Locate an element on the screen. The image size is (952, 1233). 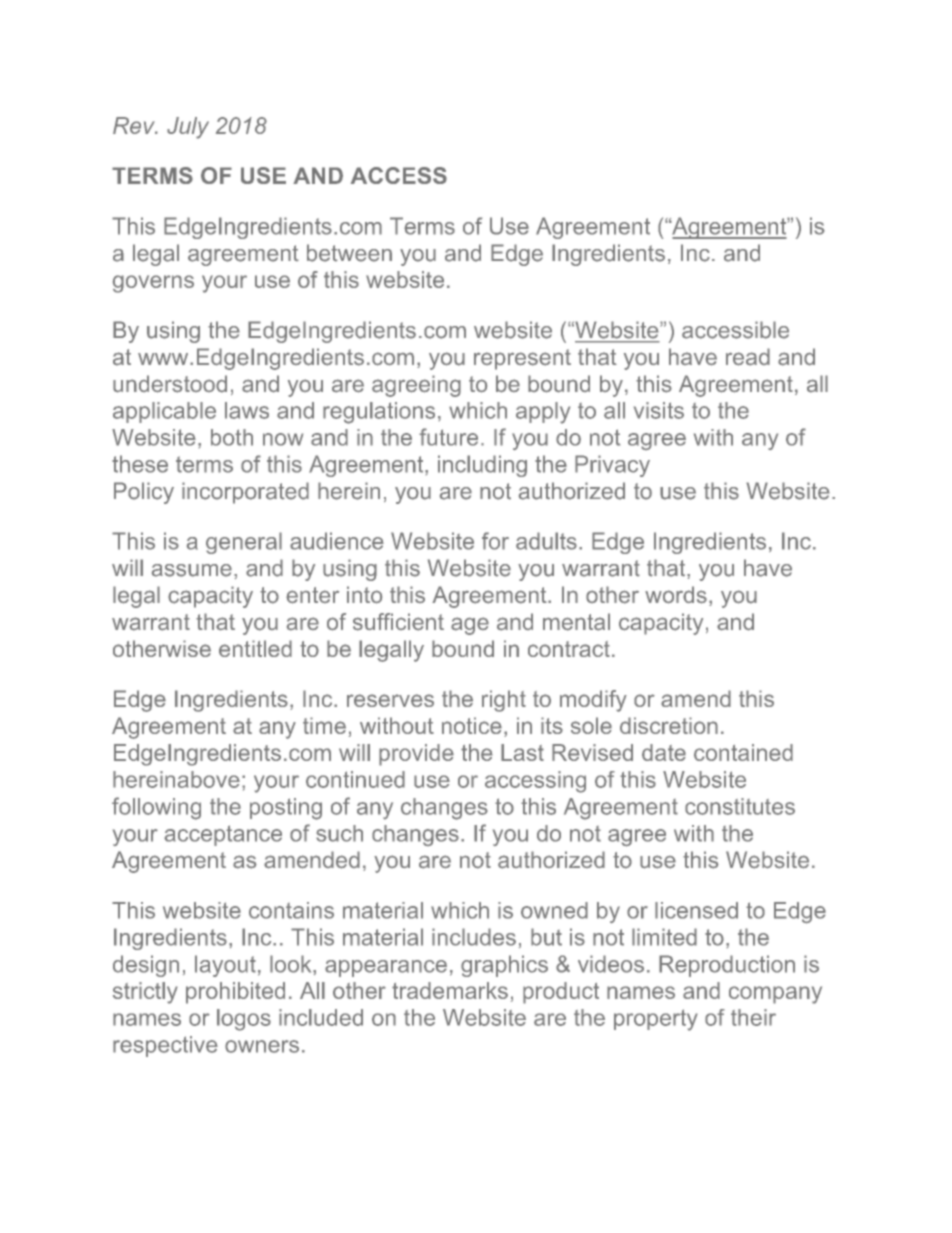
logos is located at coordinates (244, 1020).
